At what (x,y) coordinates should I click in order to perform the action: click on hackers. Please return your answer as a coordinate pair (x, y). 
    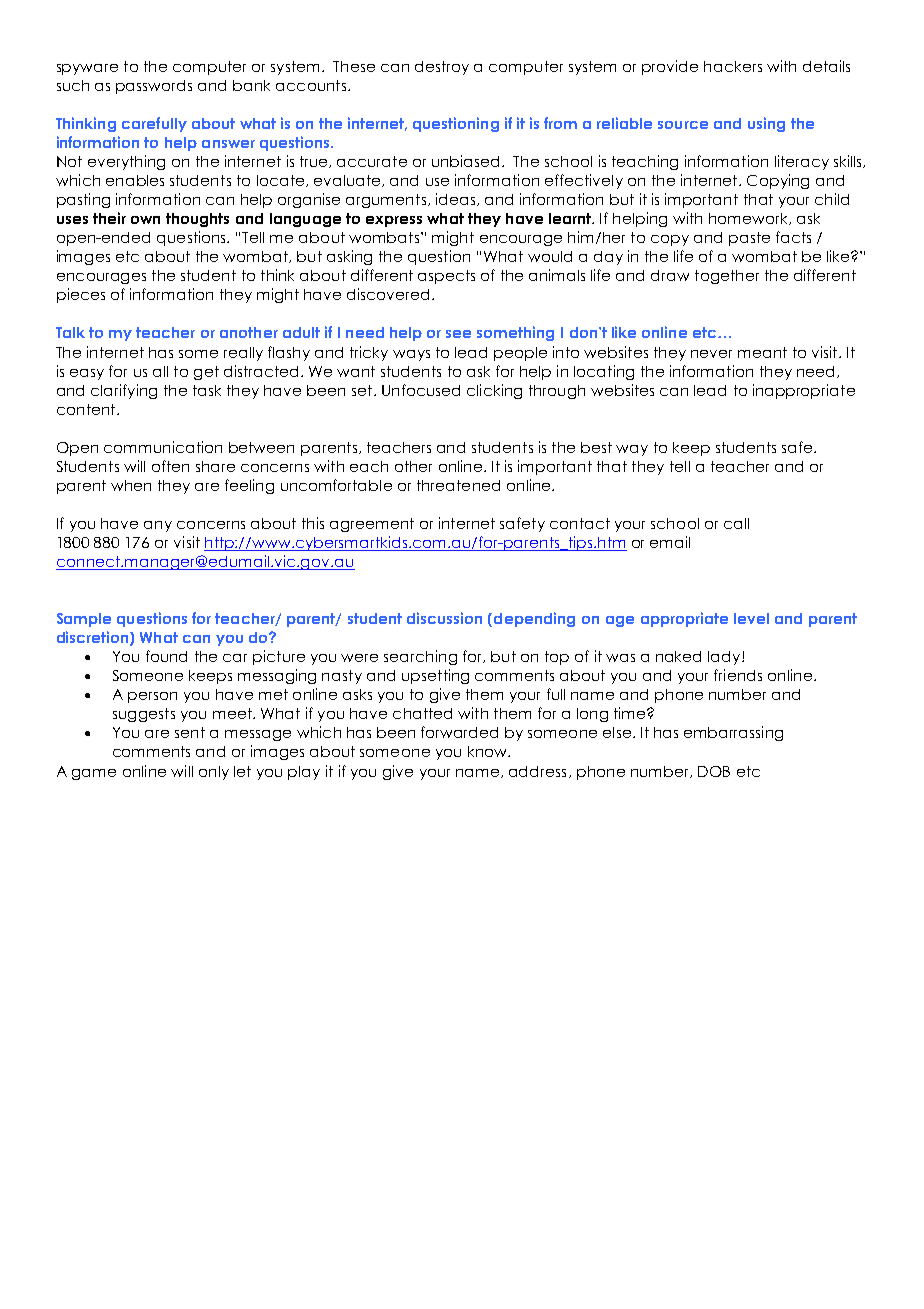
    Looking at the image, I should click on (733, 66).
